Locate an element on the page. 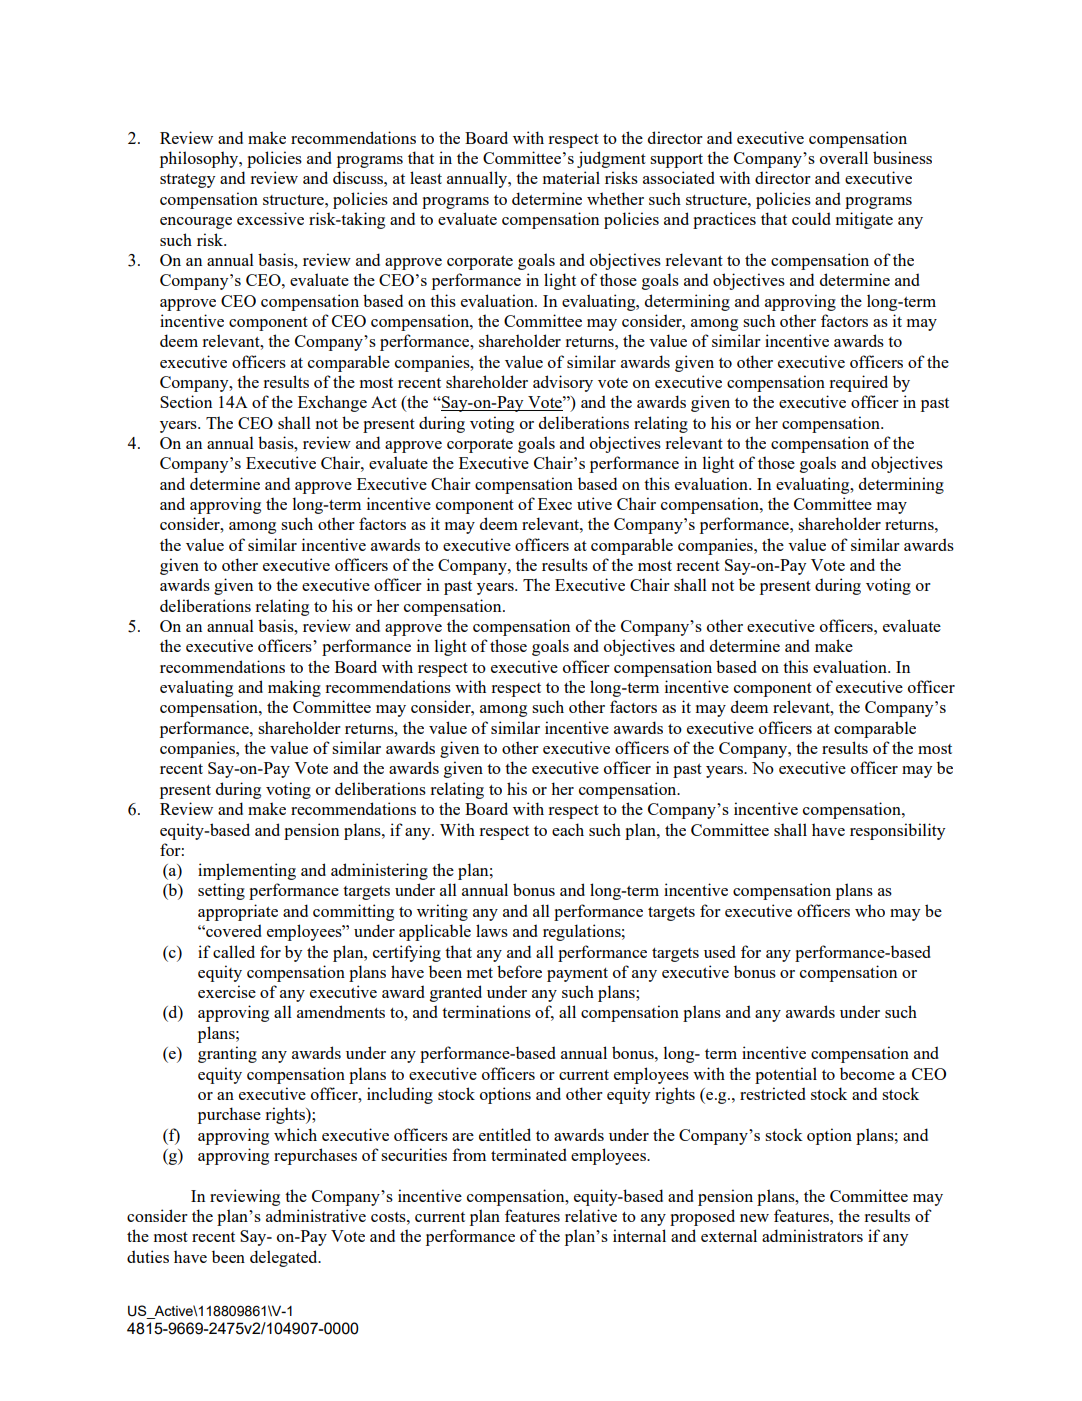 The image size is (1082, 1401). used is located at coordinates (720, 951).
